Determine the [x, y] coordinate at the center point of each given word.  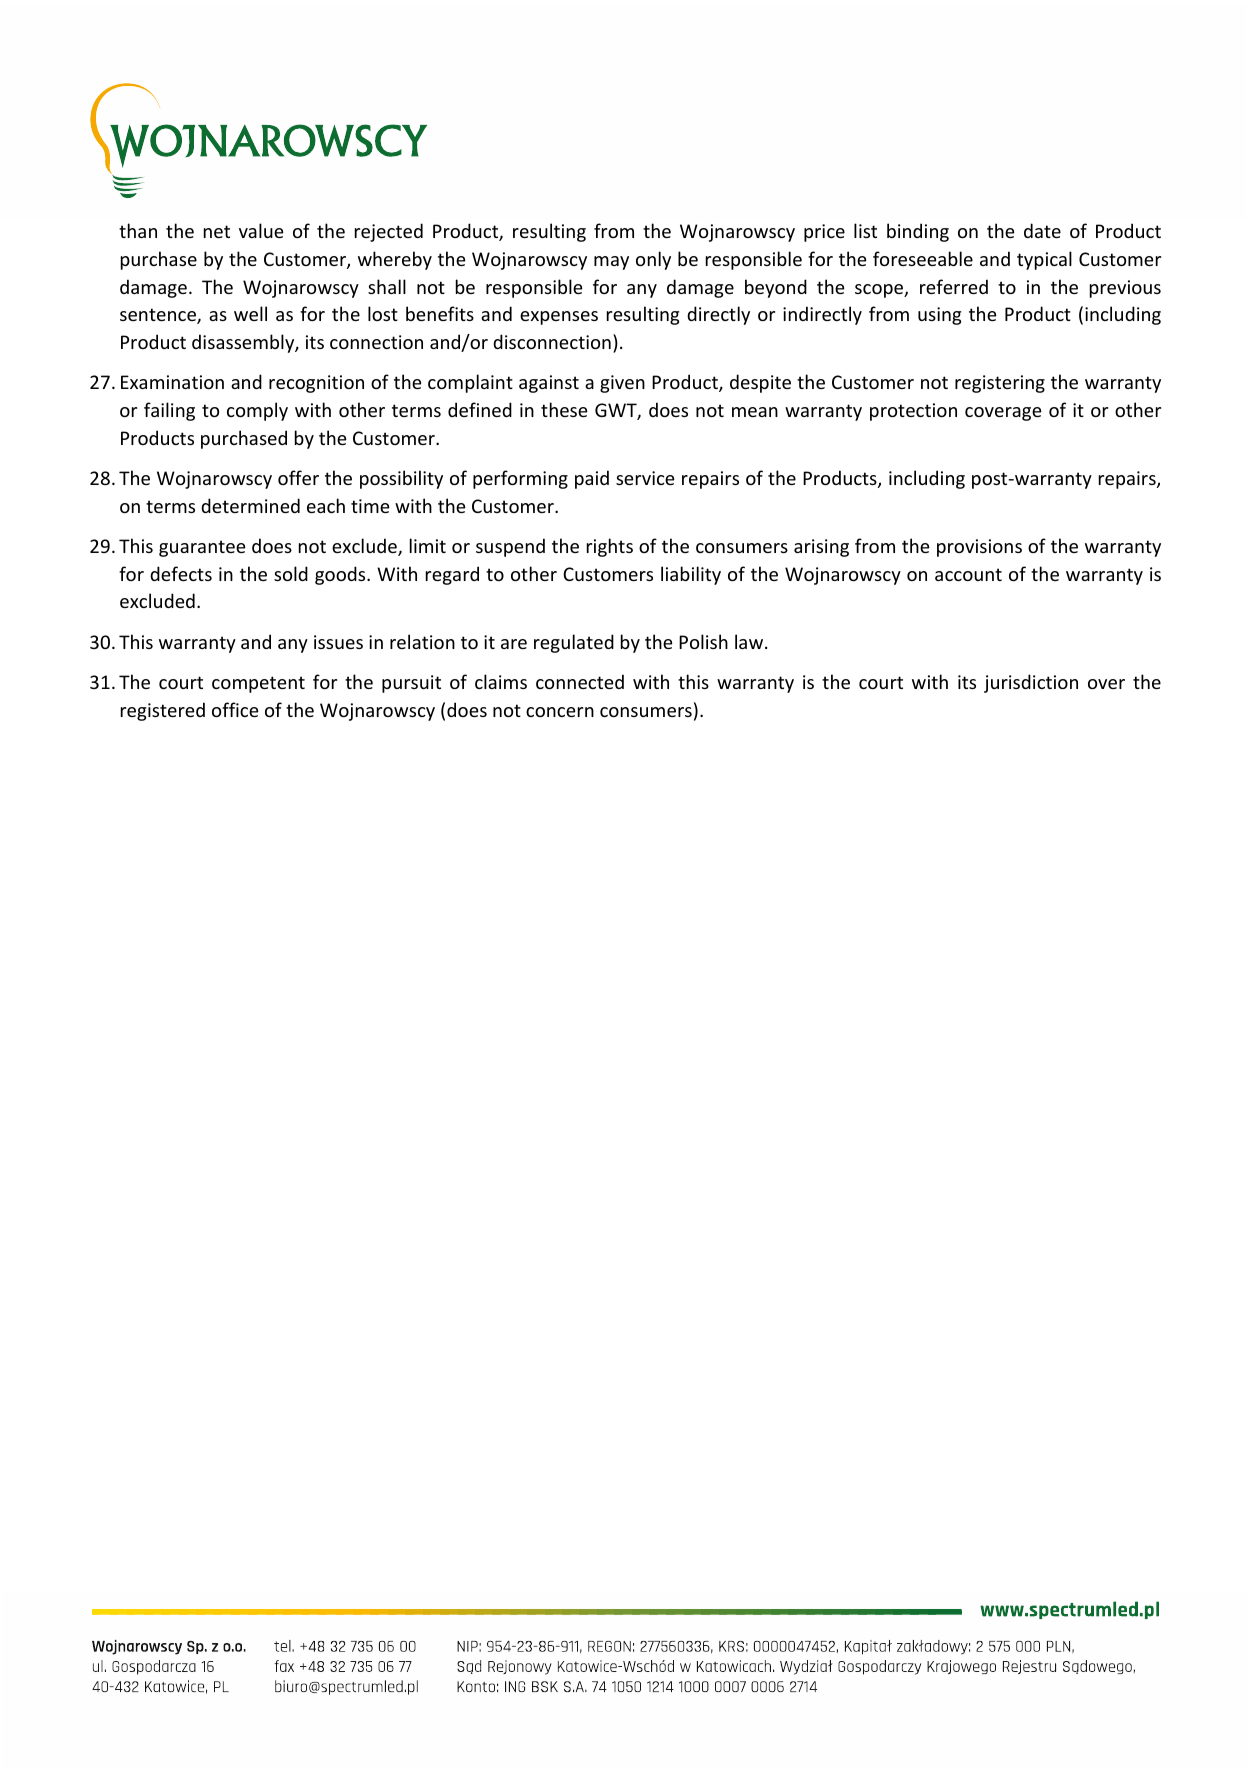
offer [298, 477]
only [653, 260]
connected [580, 681]
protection [913, 412]
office [235, 709]
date [1042, 230]
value [261, 230]
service [645, 478]
